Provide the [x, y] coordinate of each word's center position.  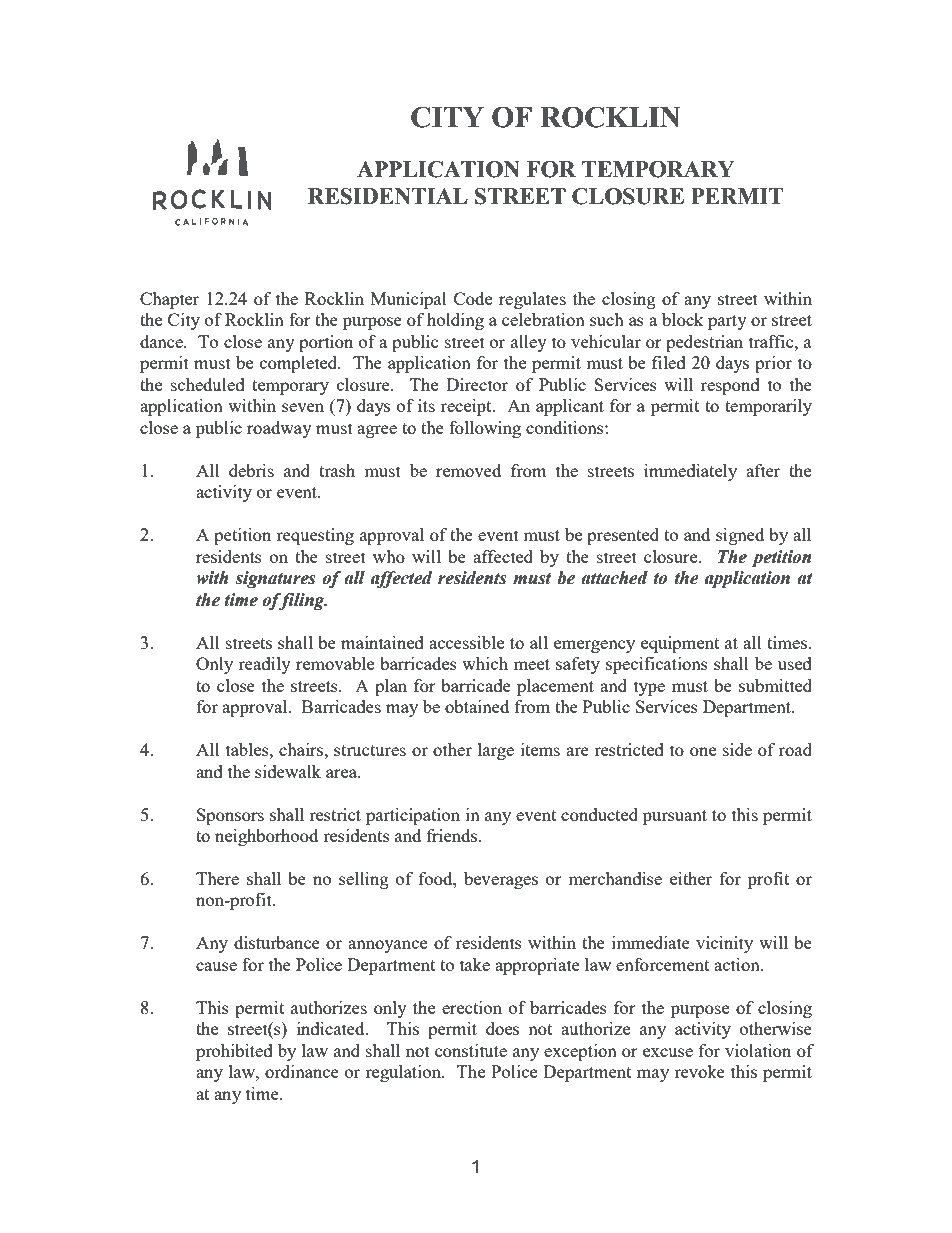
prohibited [234, 1052]
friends [453, 835]
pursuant [675, 817]
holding [455, 321]
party [727, 322]
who [389, 556]
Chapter [169, 300]
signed [740, 536]
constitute [471, 1050]
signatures [275, 579]
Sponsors [230, 816]
